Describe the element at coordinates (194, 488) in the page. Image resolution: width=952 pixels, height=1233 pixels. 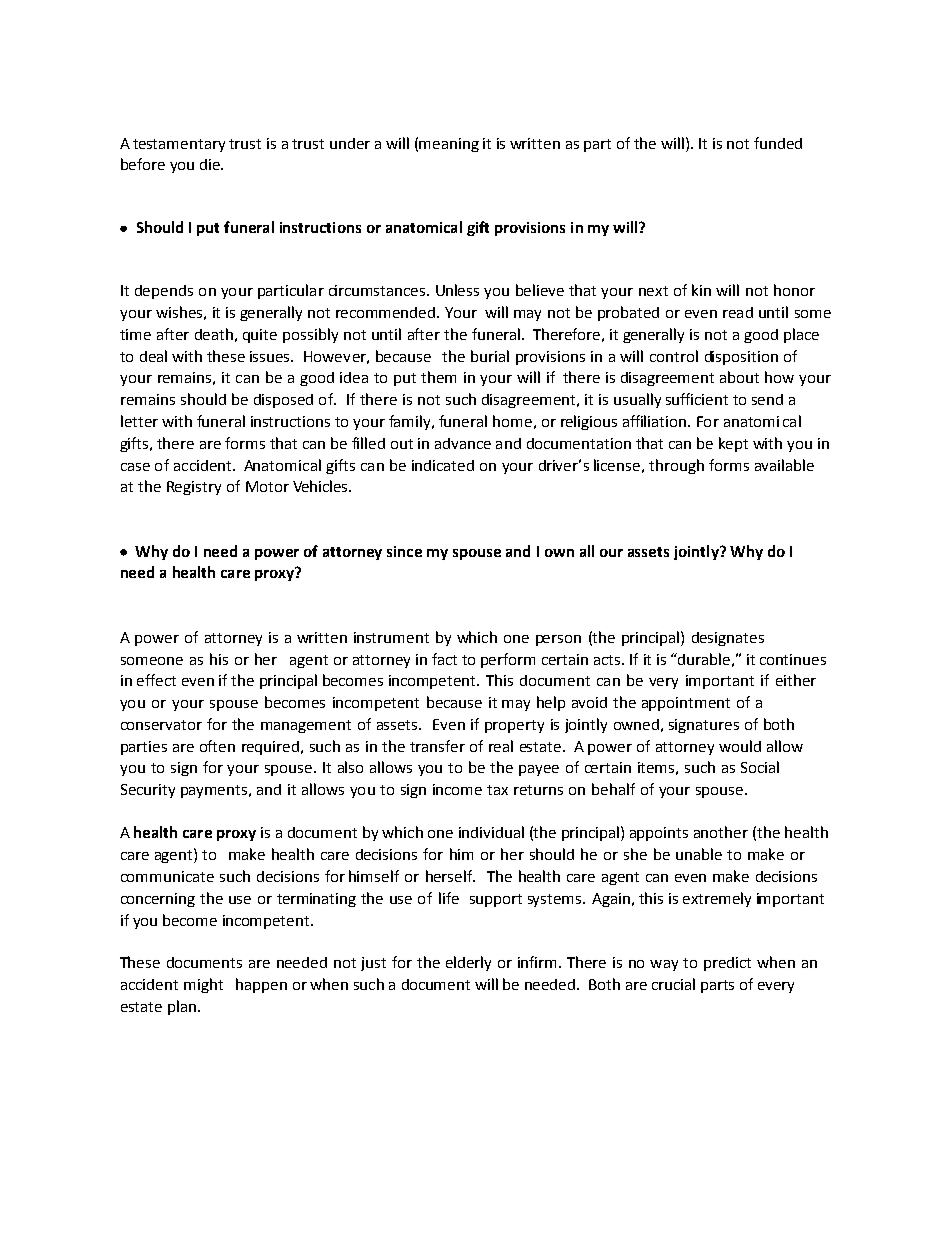
I see `Registry` at that location.
